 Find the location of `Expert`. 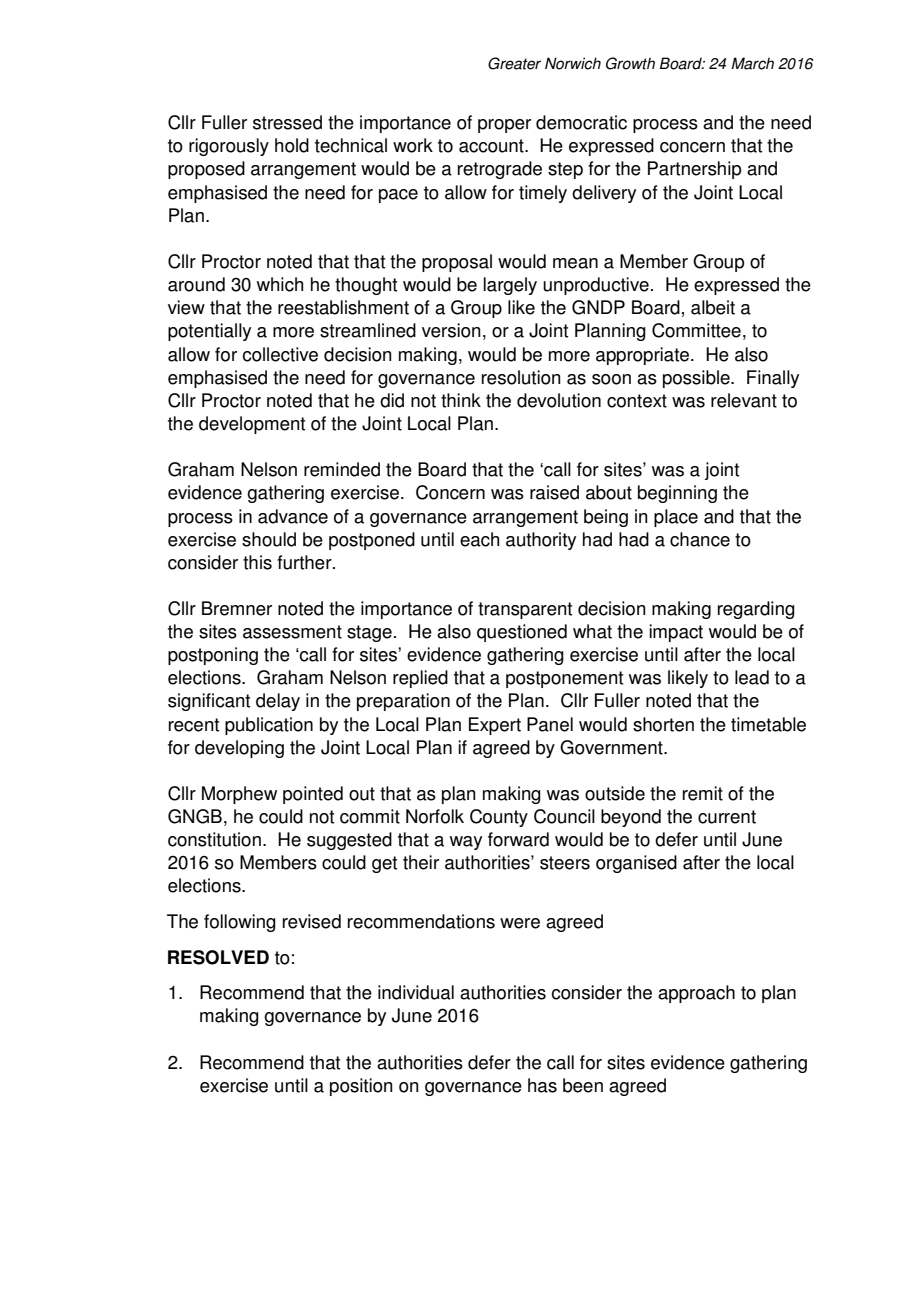

Expert is located at coordinates (495, 726).
